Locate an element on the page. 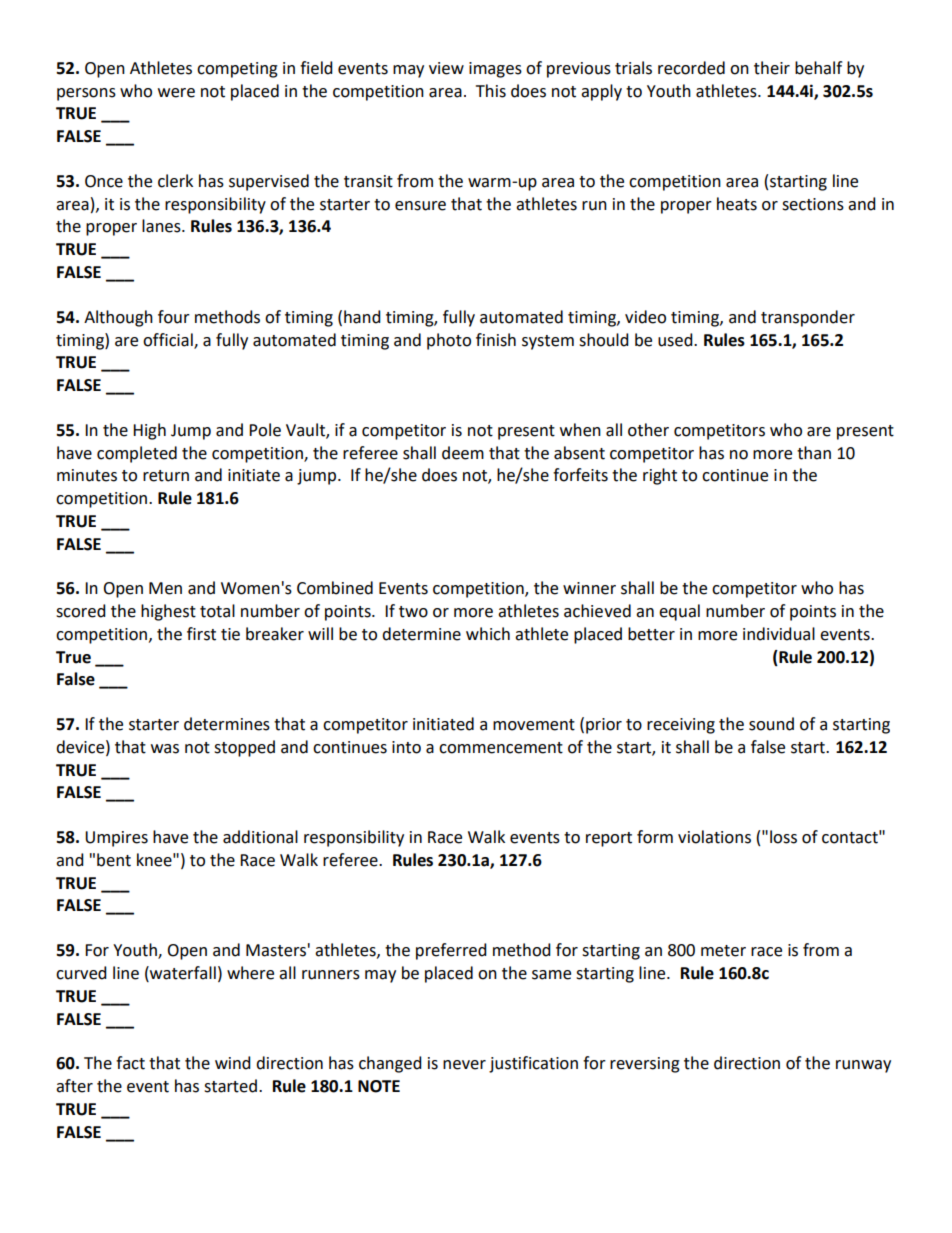 The width and height of the image is (952, 1233). fact is located at coordinates (130, 1063).
